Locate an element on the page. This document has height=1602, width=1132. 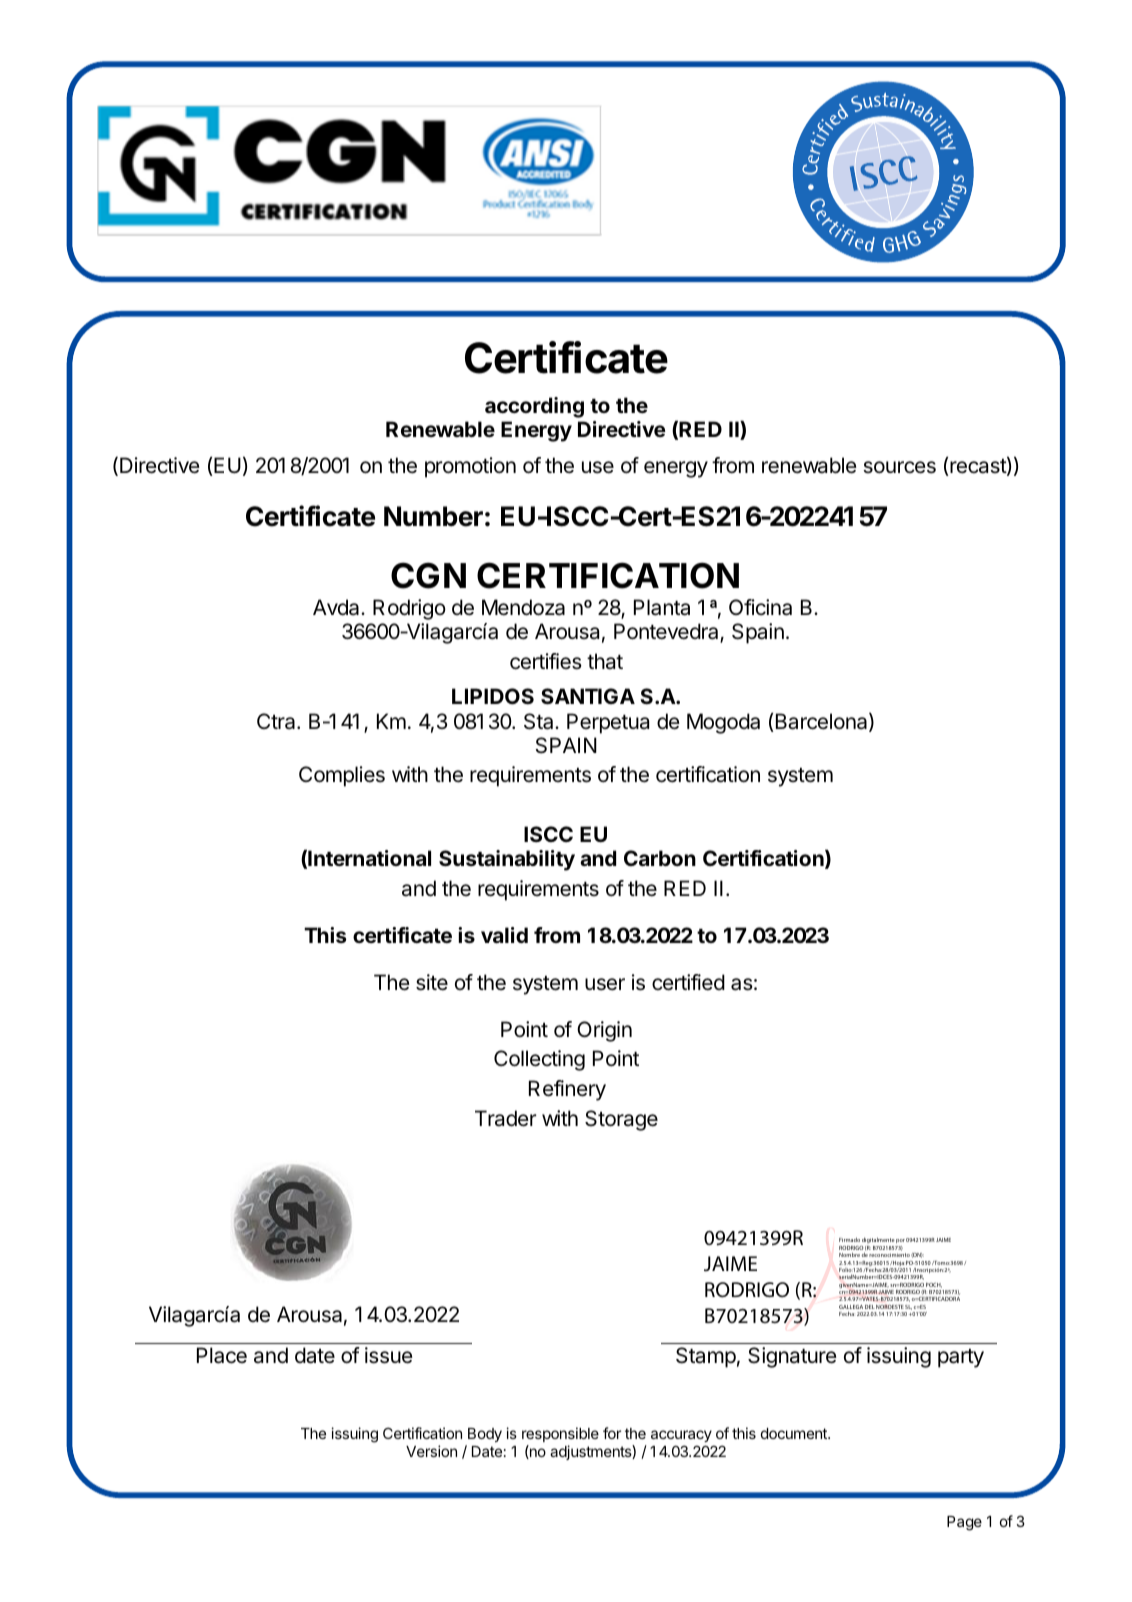
Version is located at coordinates (431, 1451).
